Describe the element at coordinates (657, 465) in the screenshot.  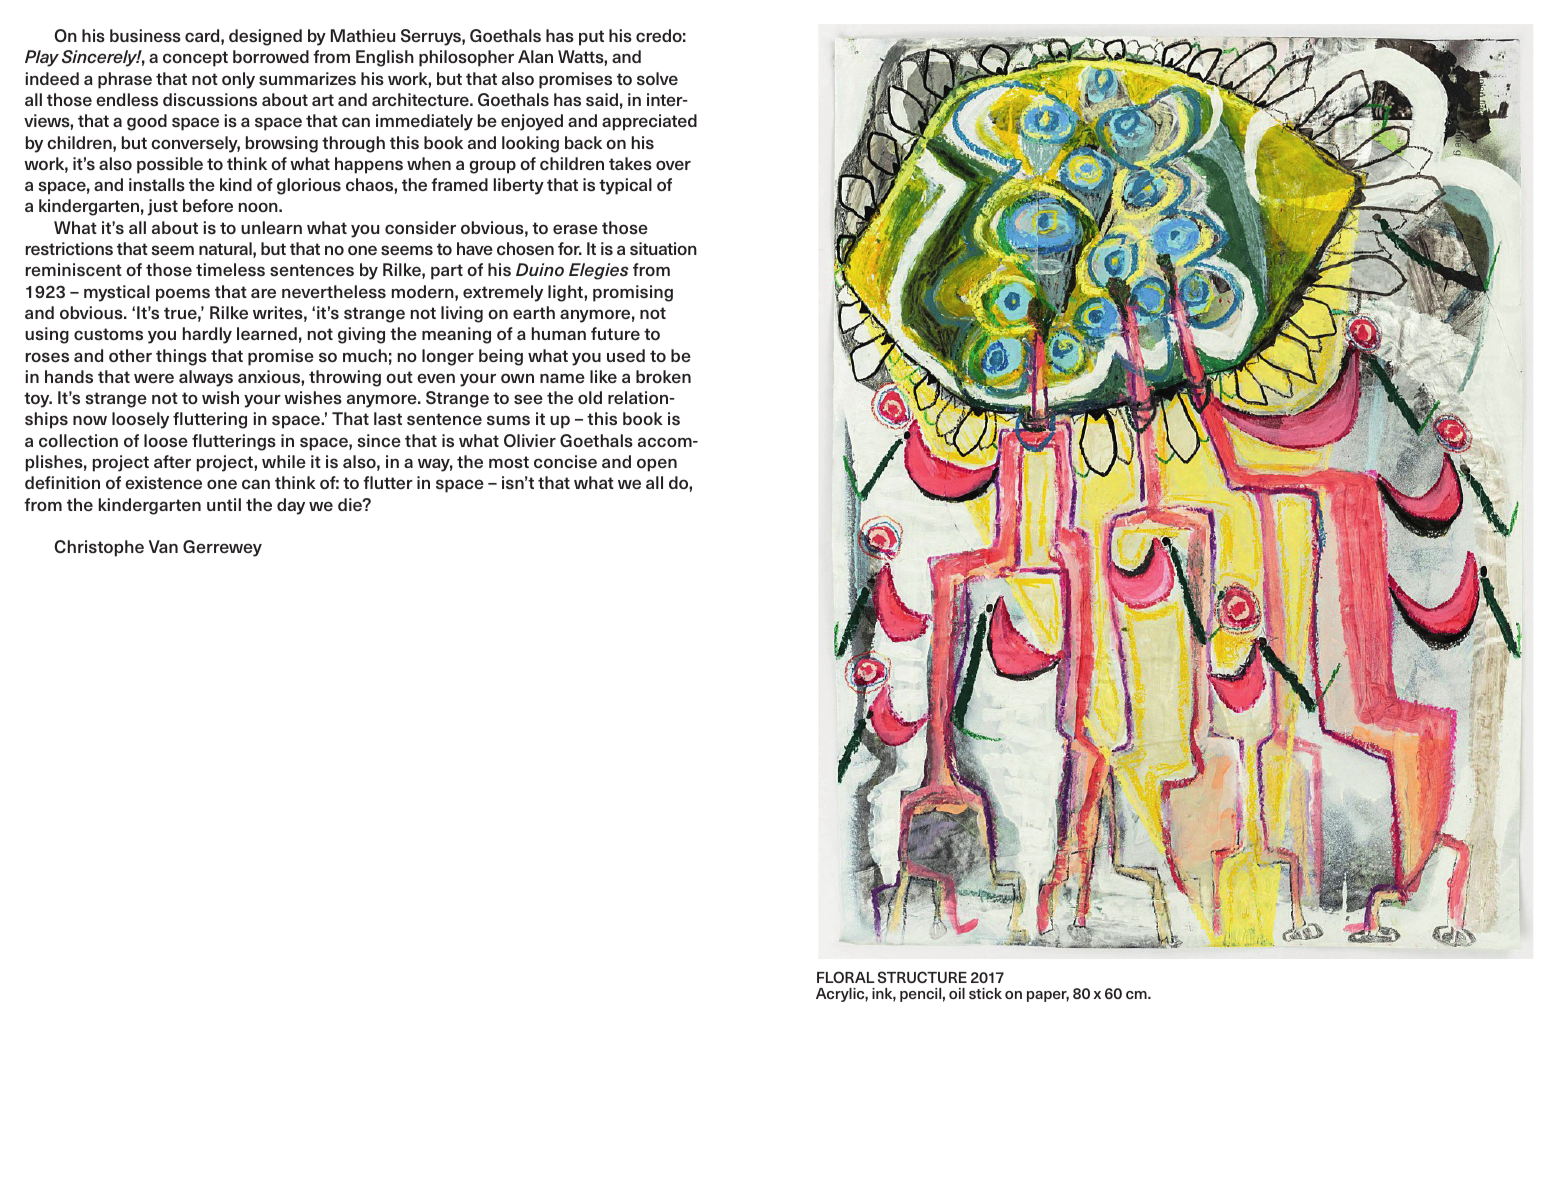
I see `open` at that location.
